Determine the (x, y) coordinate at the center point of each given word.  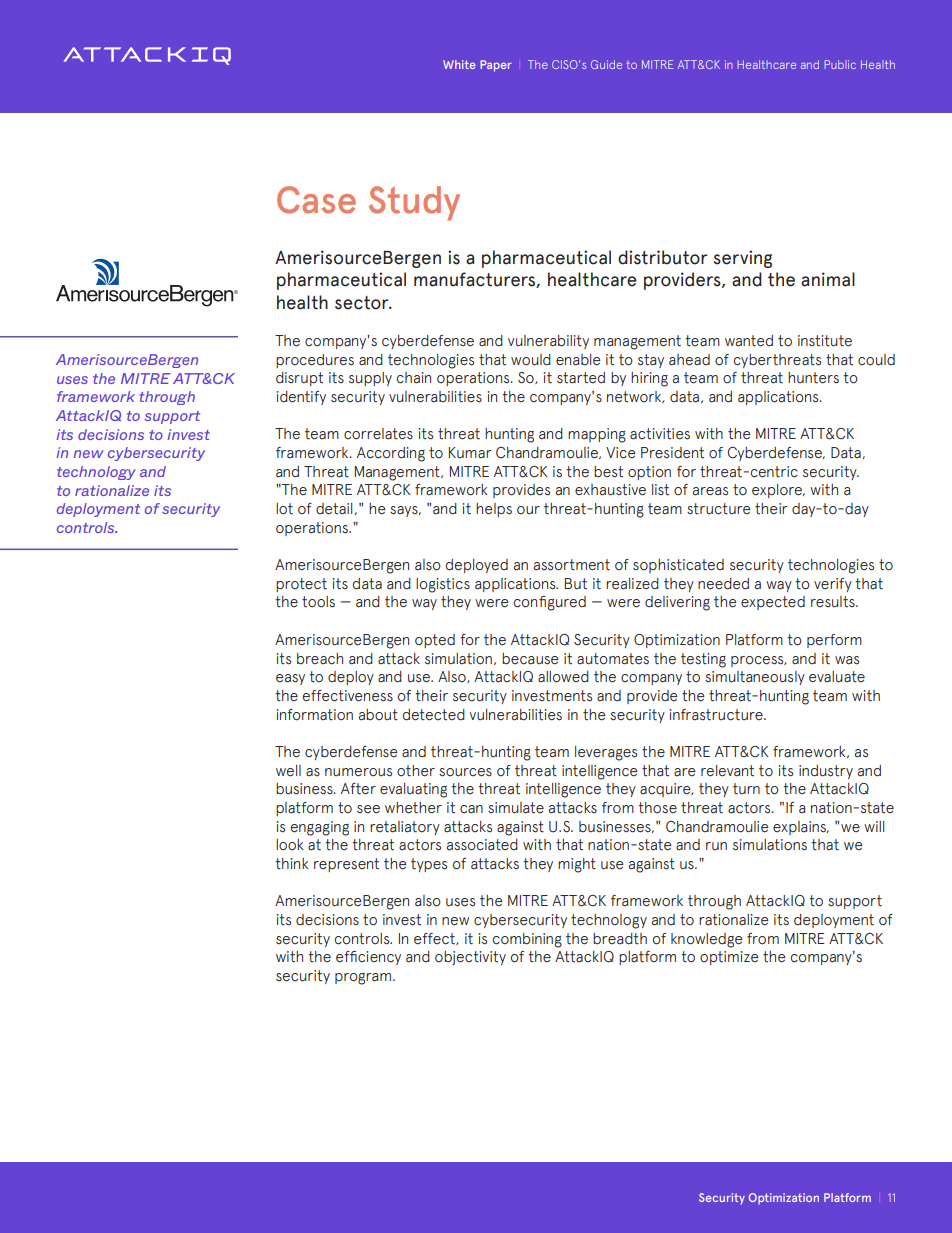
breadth (620, 939)
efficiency (368, 958)
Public (840, 64)
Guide (606, 64)
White (459, 64)
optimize (729, 958)
